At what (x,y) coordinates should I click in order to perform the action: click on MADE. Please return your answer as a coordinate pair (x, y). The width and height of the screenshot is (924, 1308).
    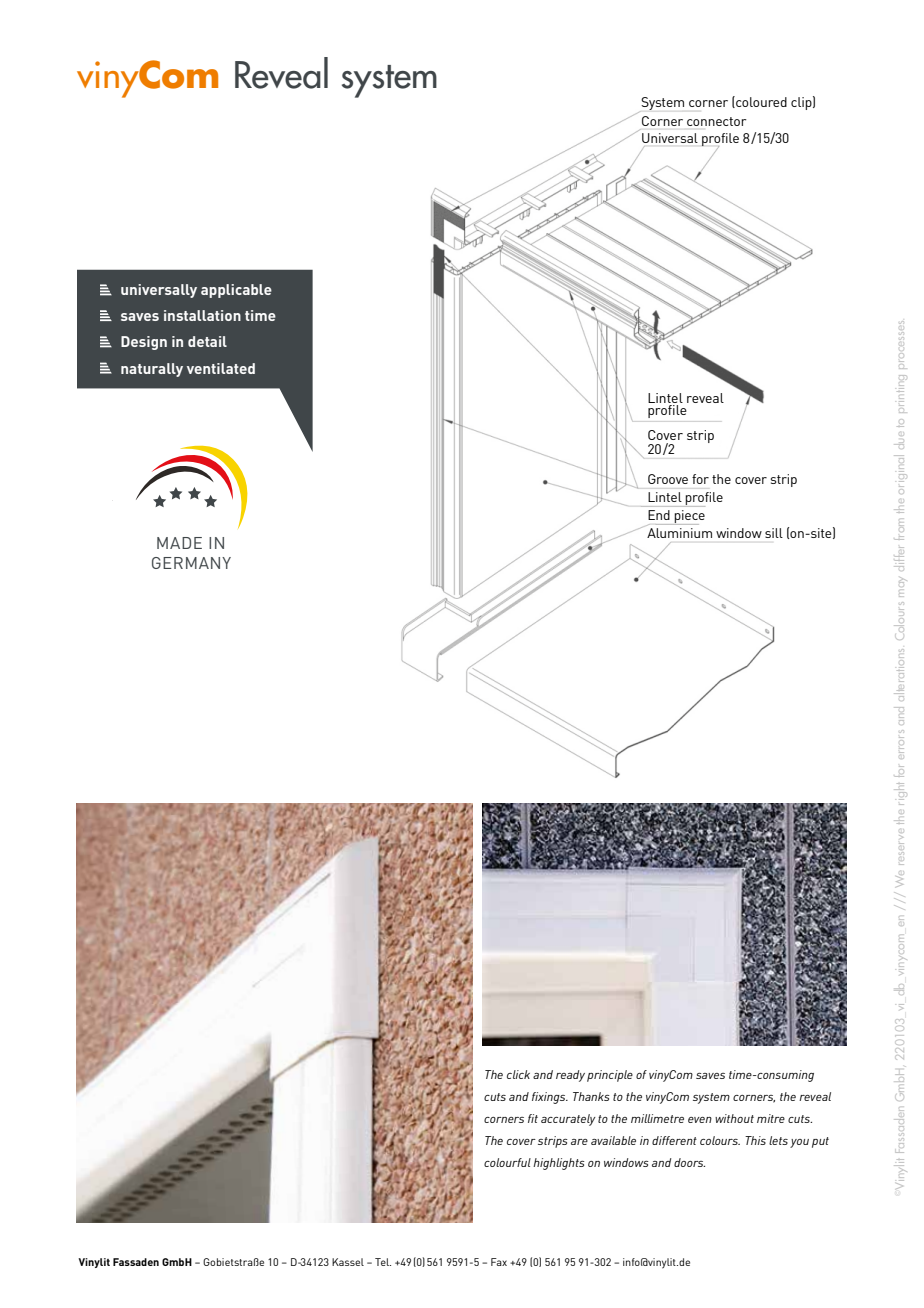
    Looking at the image, I should click on (179, 543).
